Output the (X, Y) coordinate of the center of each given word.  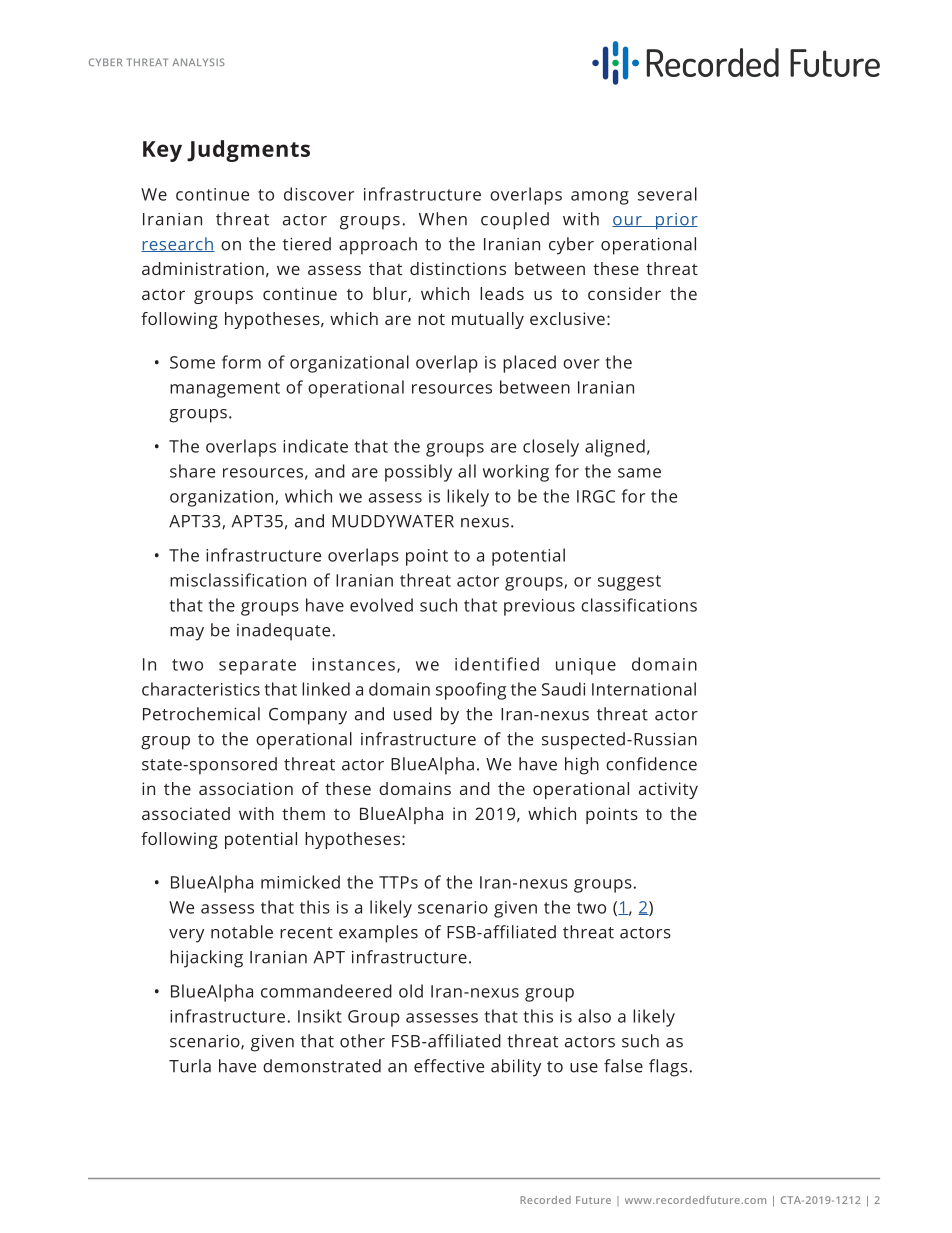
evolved (381, 605)
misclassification (238, 580)
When (443, 219)
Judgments (248, 151)
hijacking (206, 959)
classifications (639, 605)
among (600, 198)
